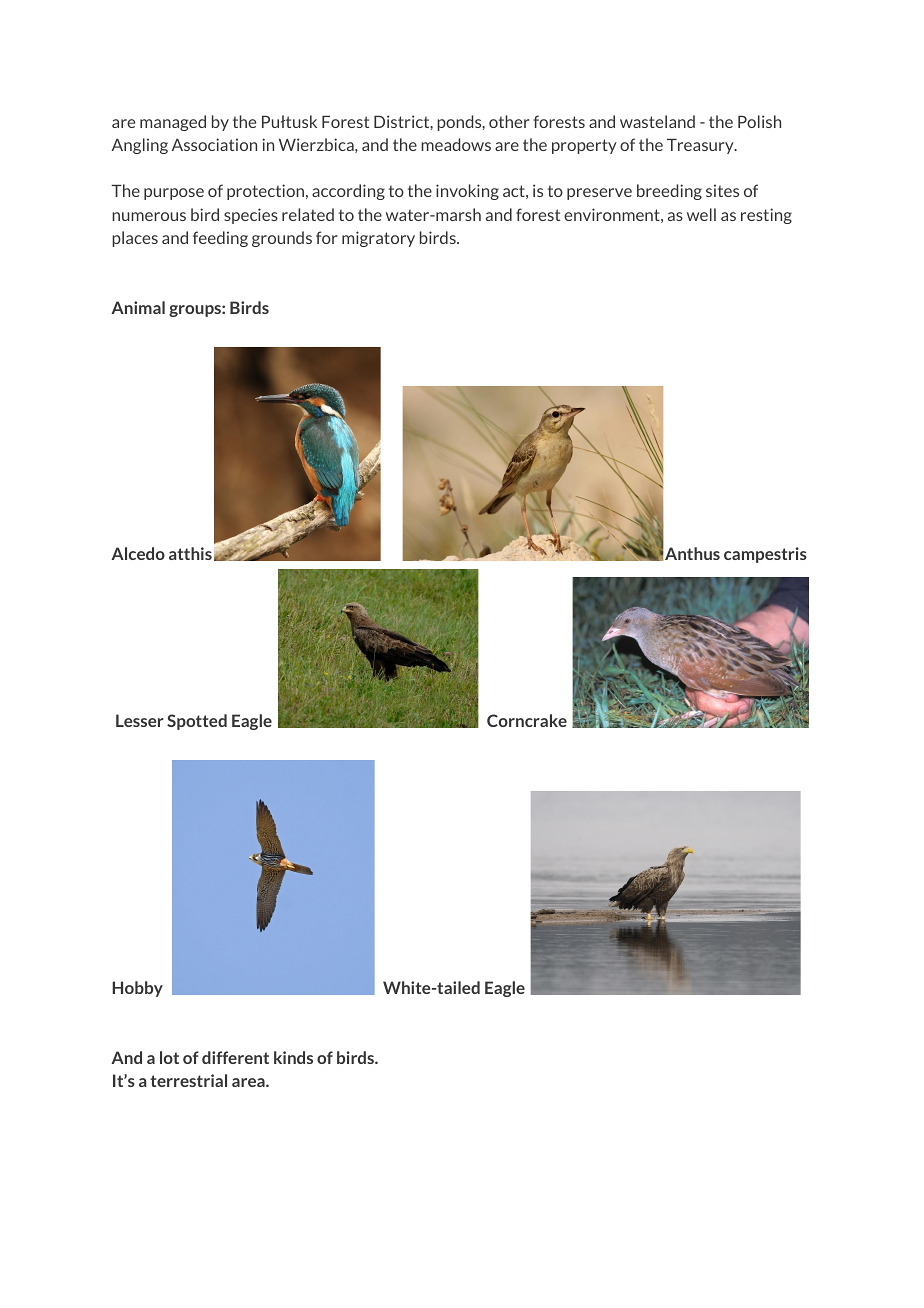 This image has width=924, height=1308. I want to click on migratory, so click(378, 239).
